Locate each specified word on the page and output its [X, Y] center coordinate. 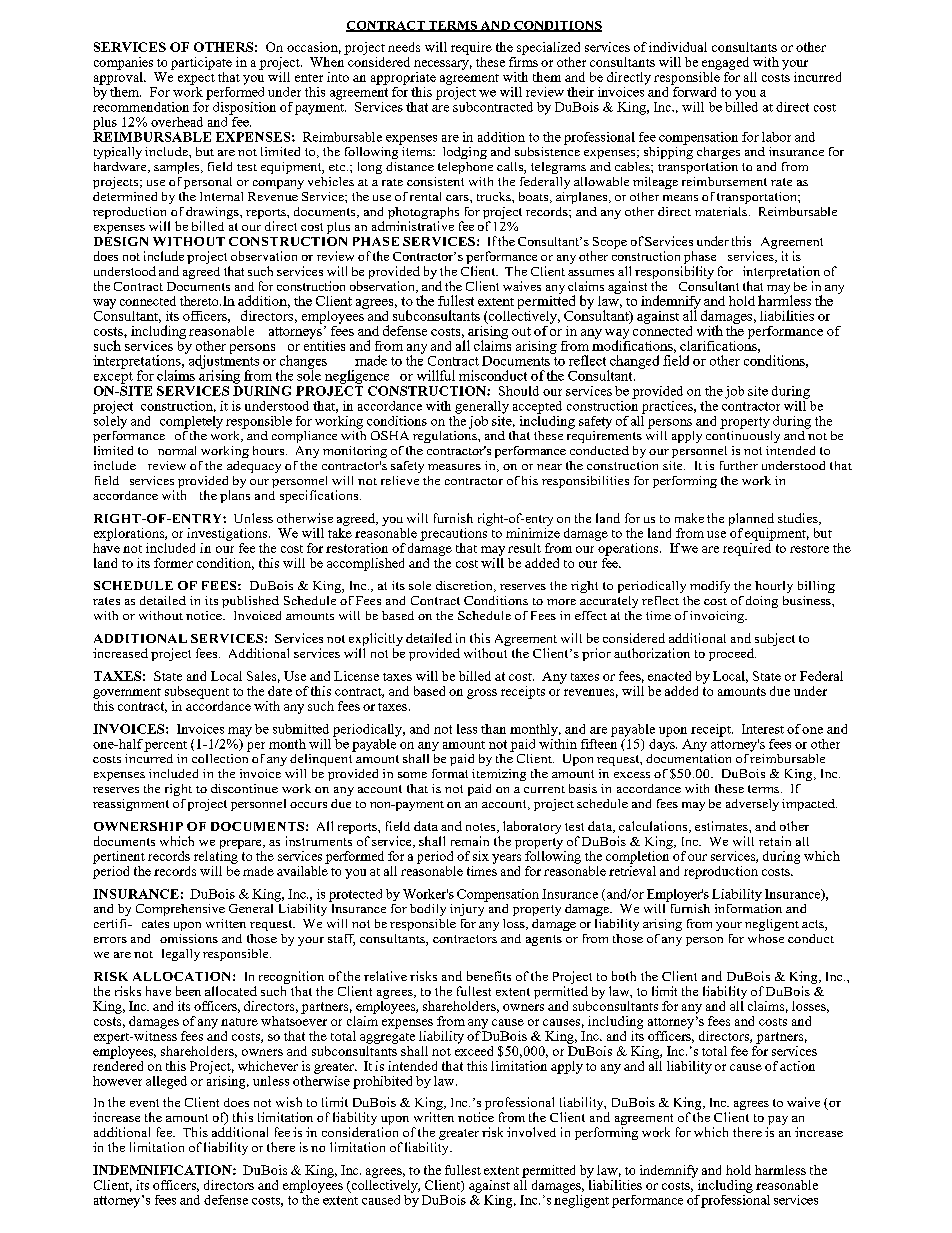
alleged [166, 1082]
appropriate [403, 78]
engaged [725, 63]
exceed [474, 1051]
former [173, 563]
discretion [465, 586]
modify [710, 587]
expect [196, 79]
